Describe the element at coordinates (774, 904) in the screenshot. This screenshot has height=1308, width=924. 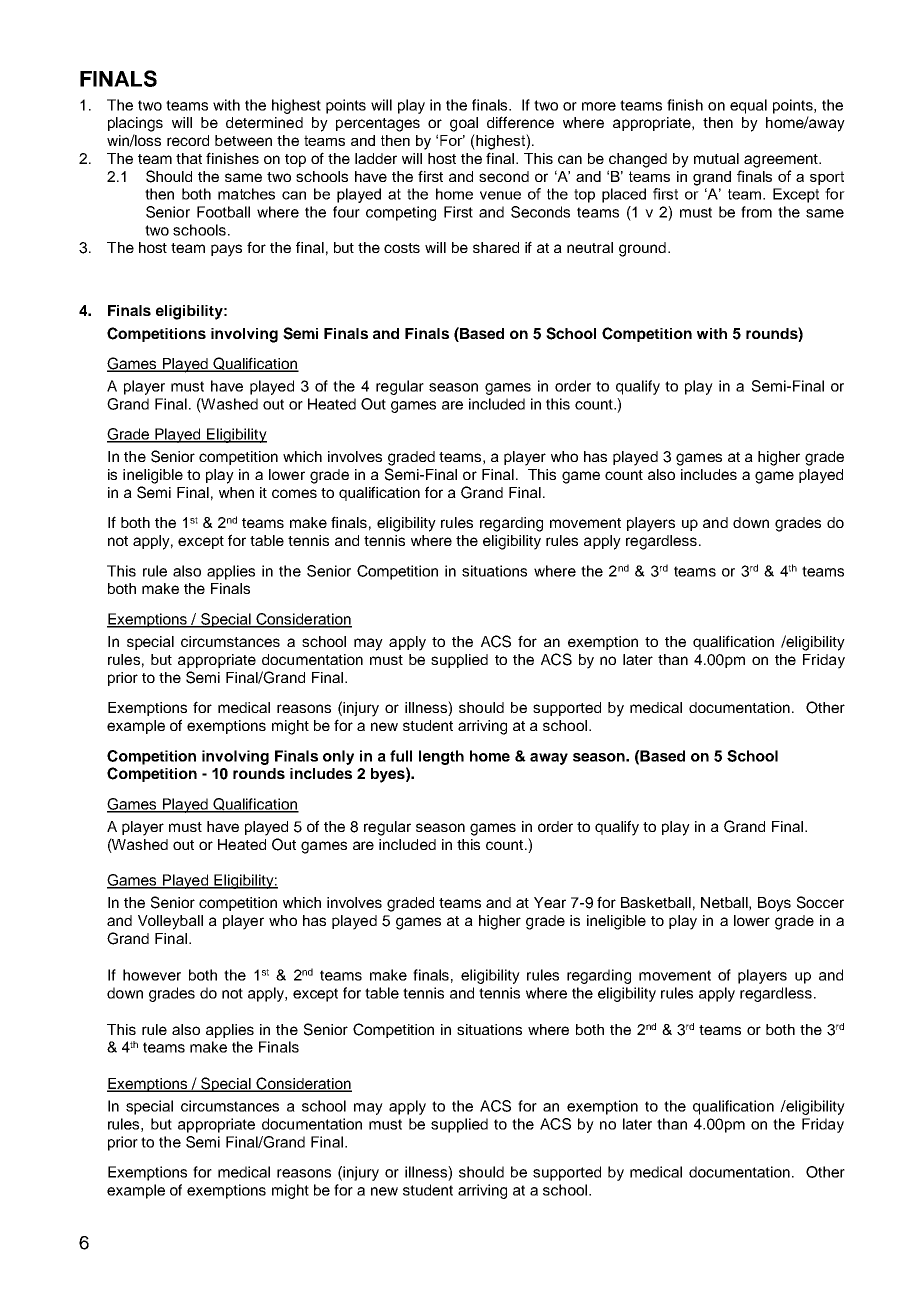
I see `Boys` at that location.
